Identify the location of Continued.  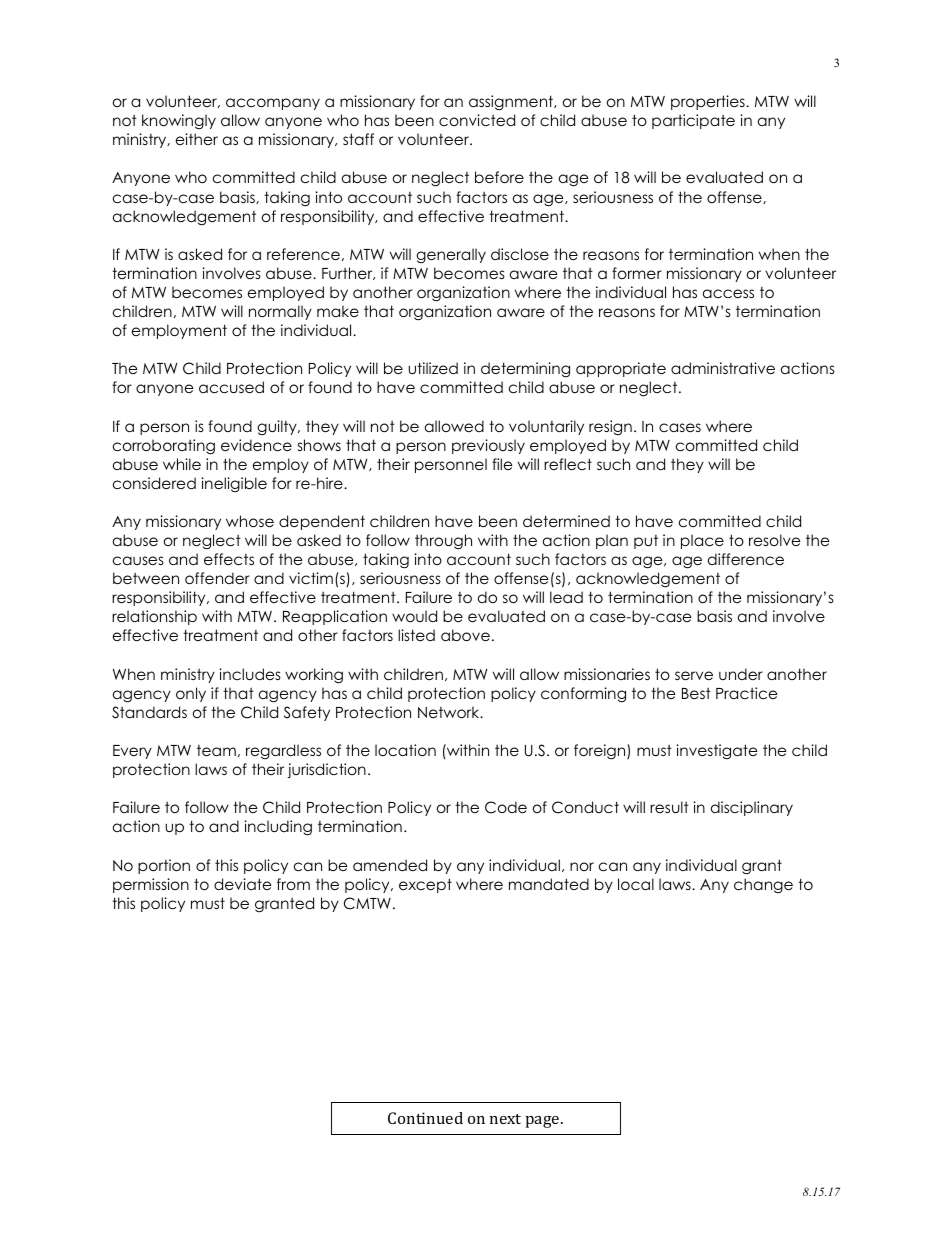
(425, 1118).
